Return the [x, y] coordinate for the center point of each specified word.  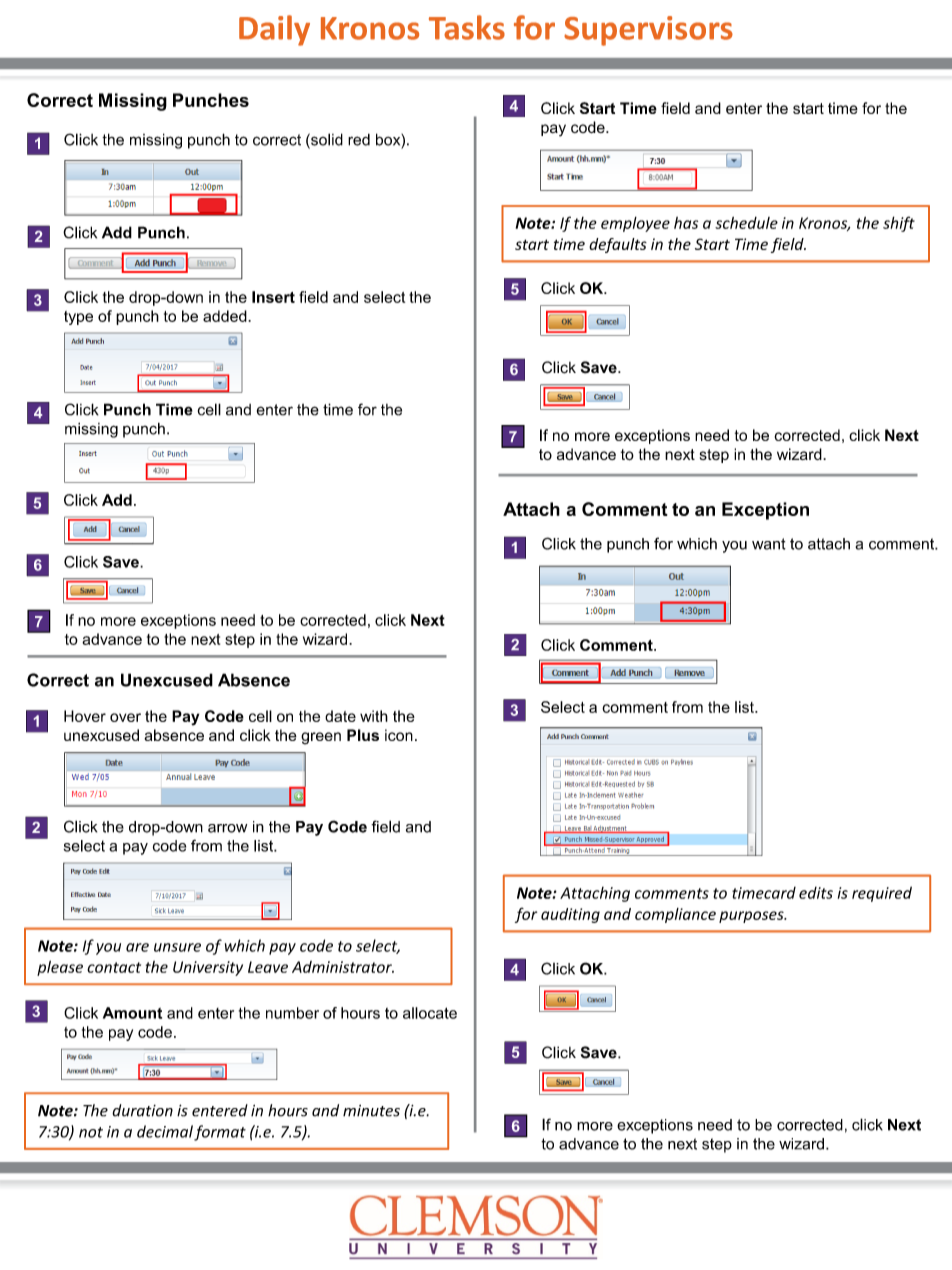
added [226, 316]
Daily [274, 30]
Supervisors [648, 31]
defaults [618, 245]
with [374, 716]
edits [816, 893]
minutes [371, 1111]
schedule [746, 223]
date [340, 716]
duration [142, 1110]
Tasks [467, 27]
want [769, 544]
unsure [177, 947]
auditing [570, 915]
